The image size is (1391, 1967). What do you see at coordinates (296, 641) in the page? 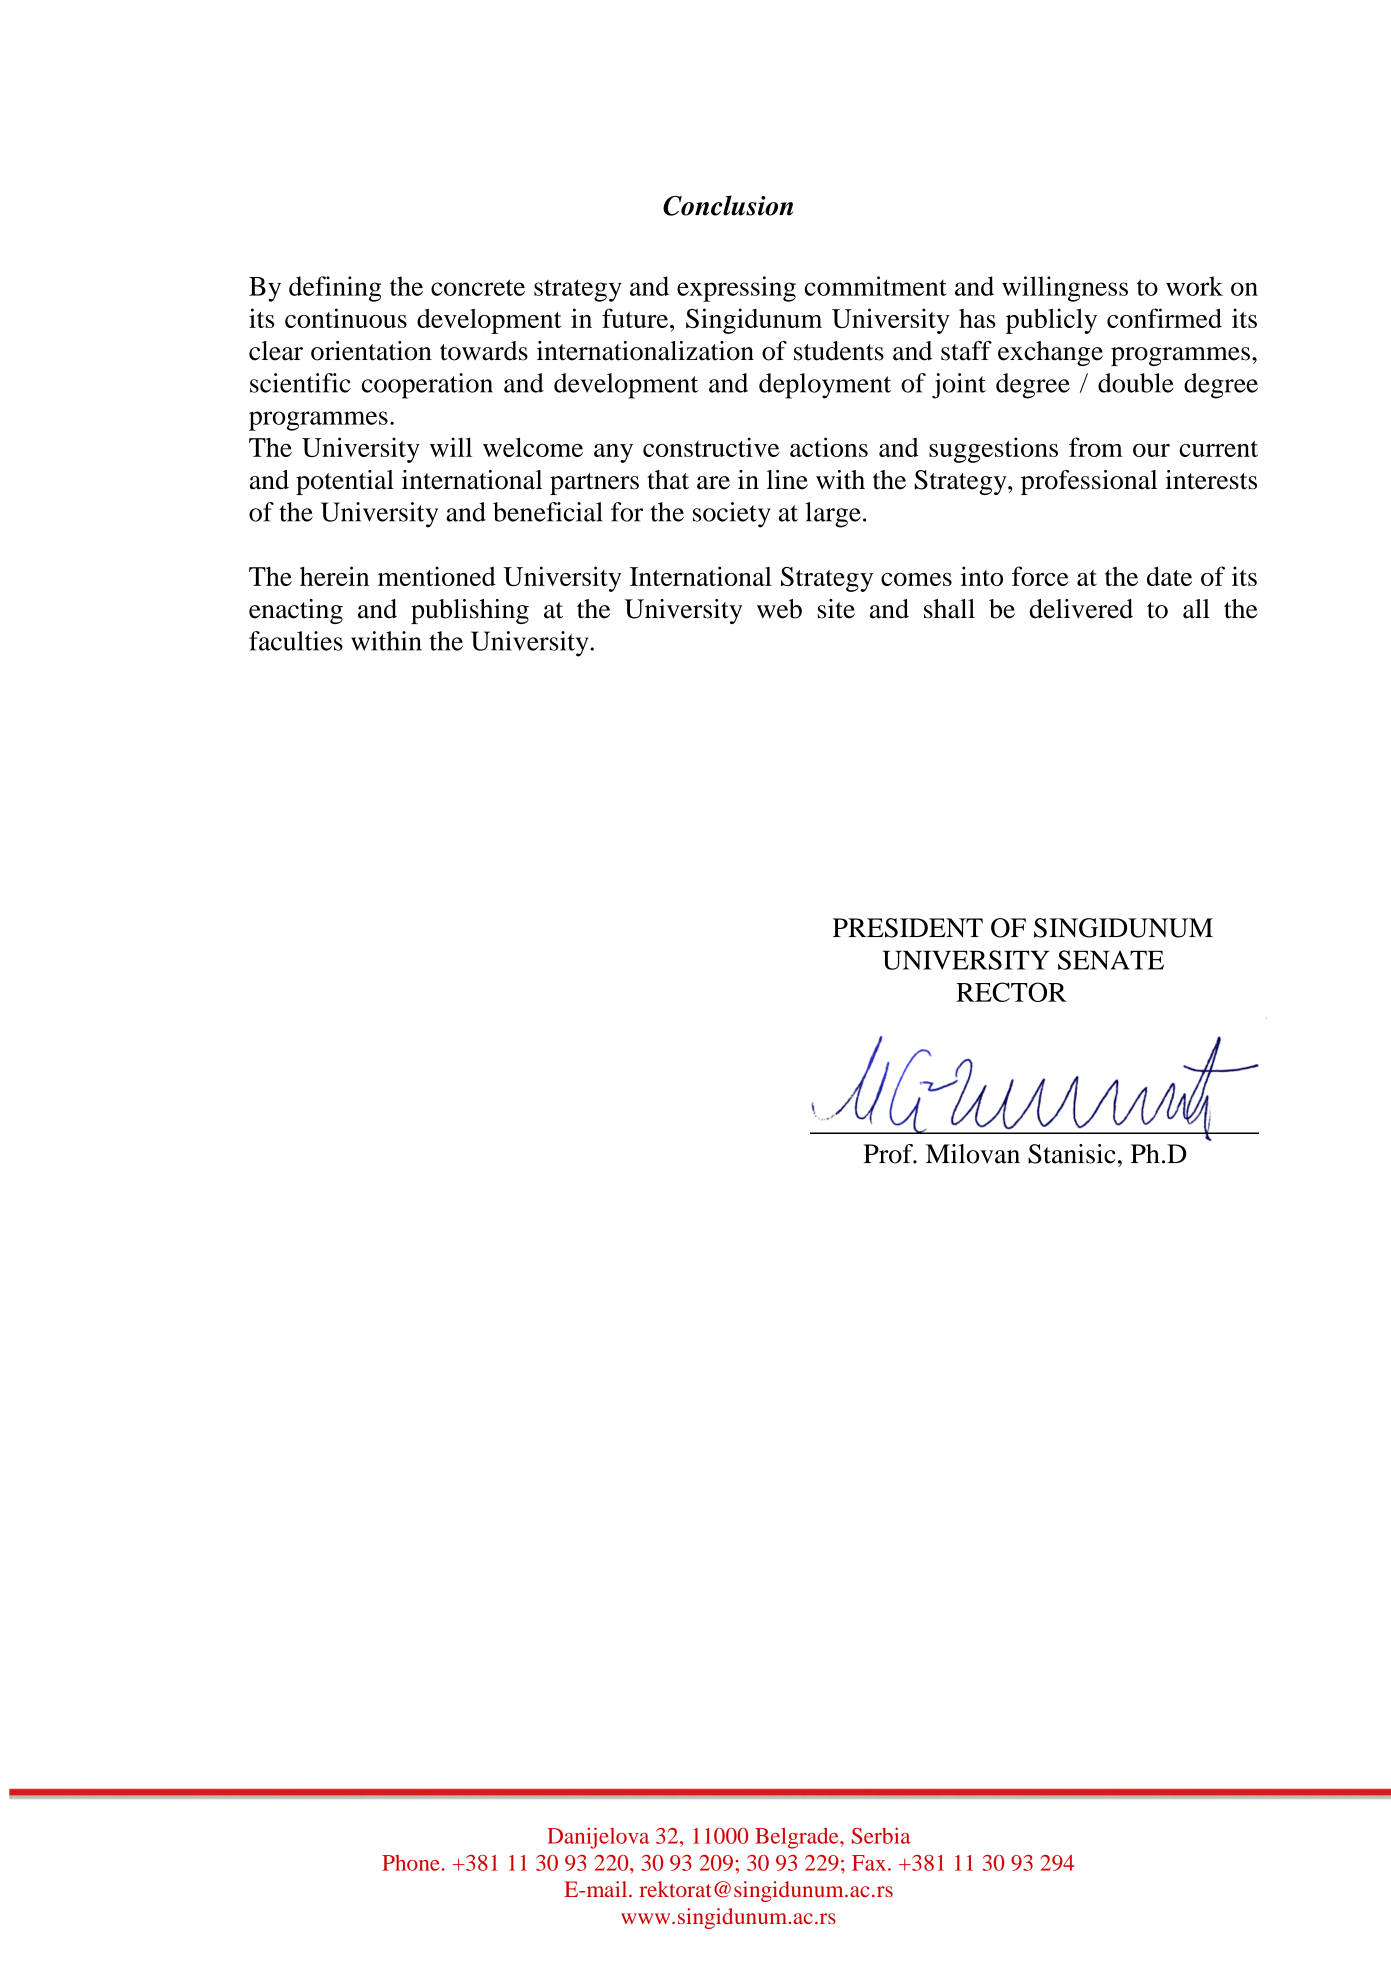
I see `faculties` at bounding box center [296, 641].
